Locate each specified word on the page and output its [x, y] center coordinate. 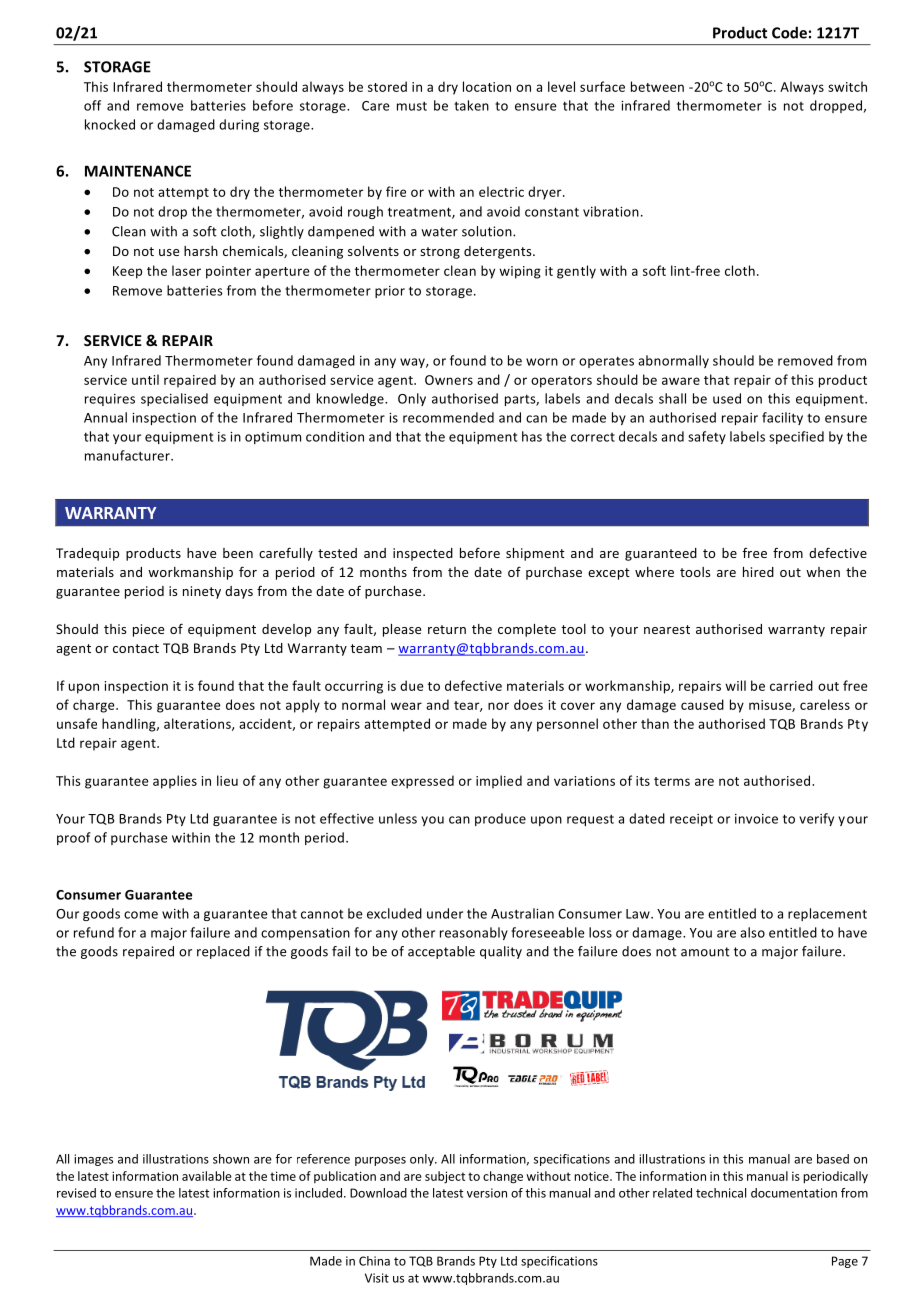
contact [136, 648]
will [735, 685]
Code [789, 32]
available [207, 1176]
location [487, 86]
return [447, 629]
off [92, 105]
